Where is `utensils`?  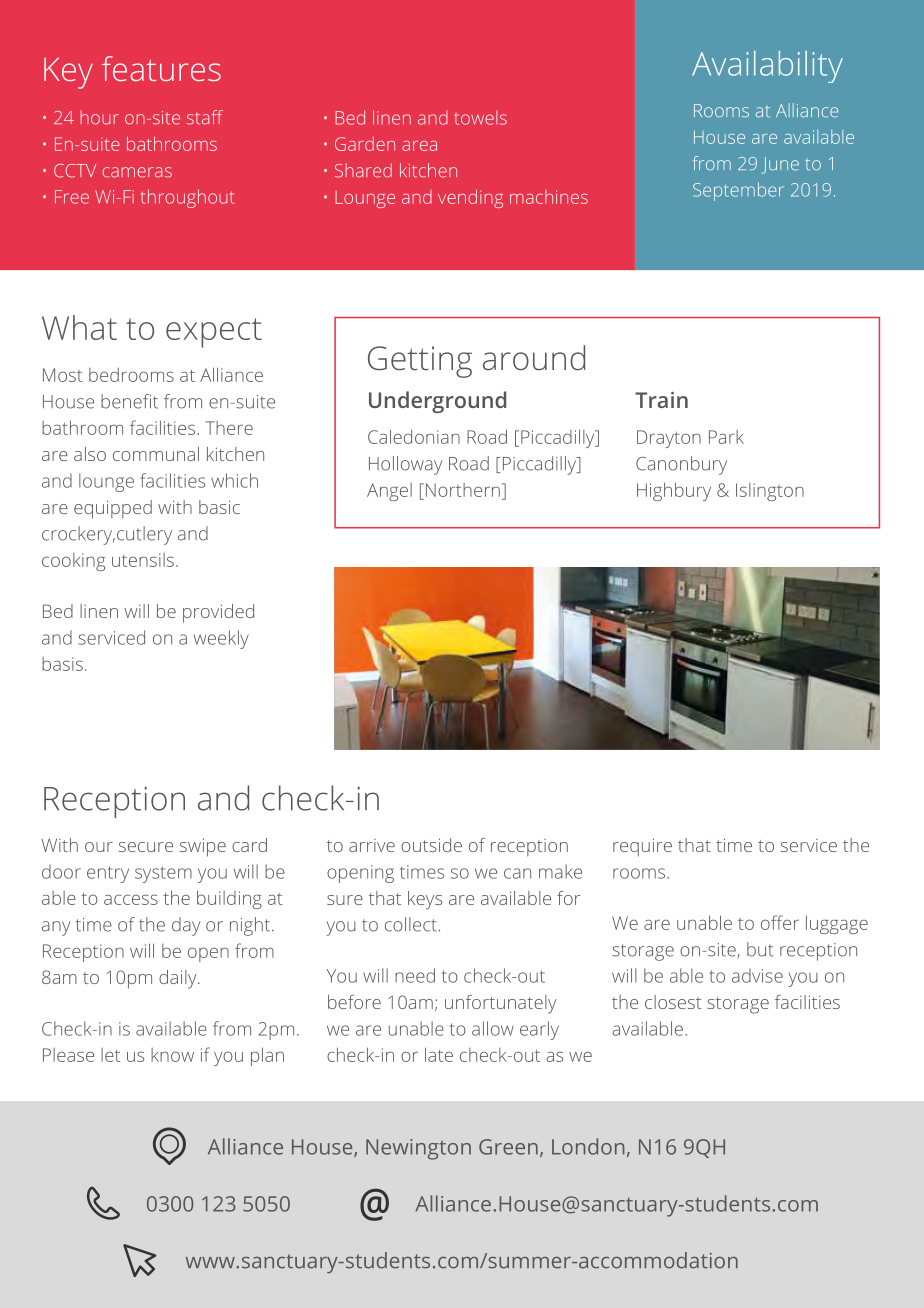 utensils is located at coordinates (143, 560).
